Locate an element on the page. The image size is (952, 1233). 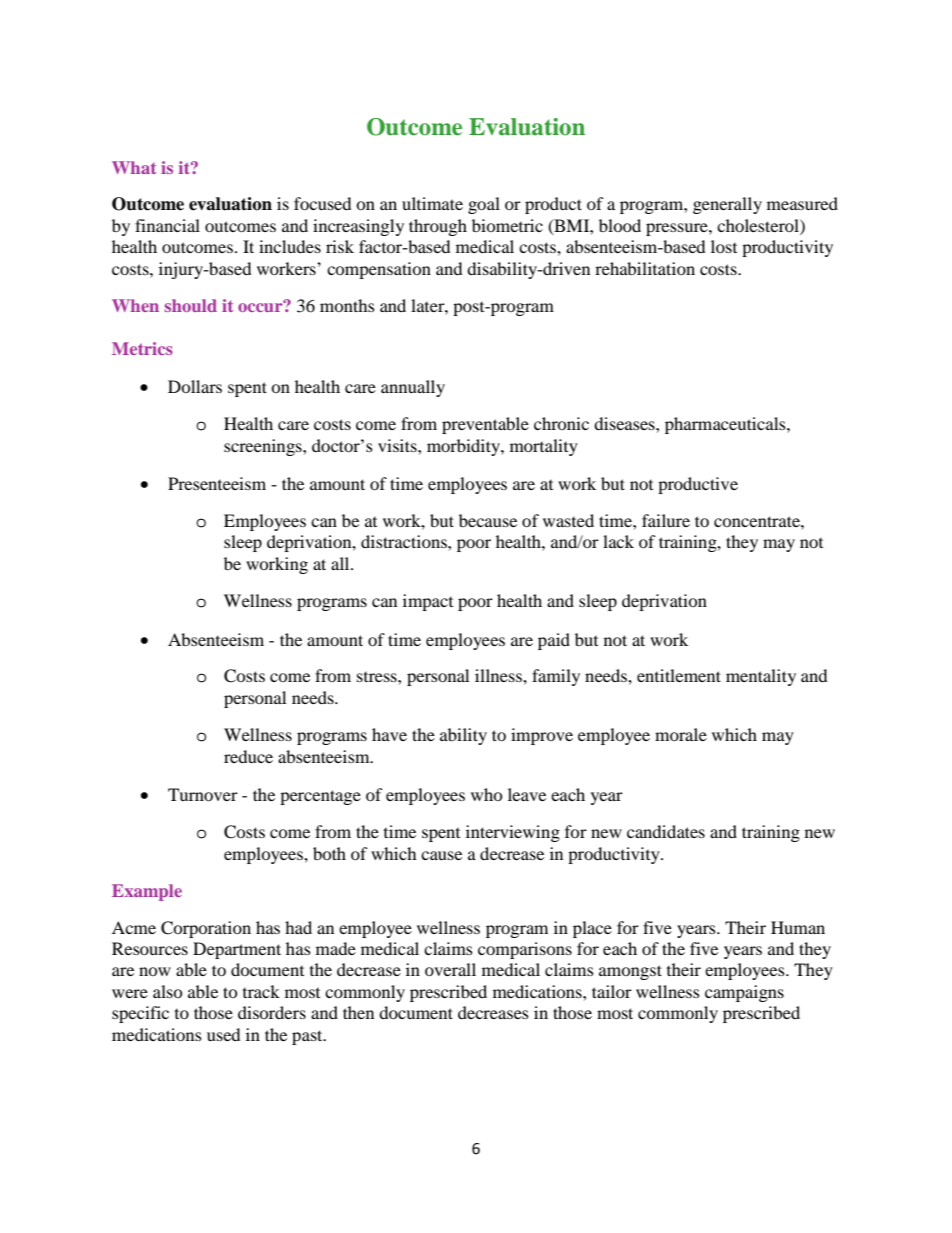
also is located at coordinates (167, 991).
